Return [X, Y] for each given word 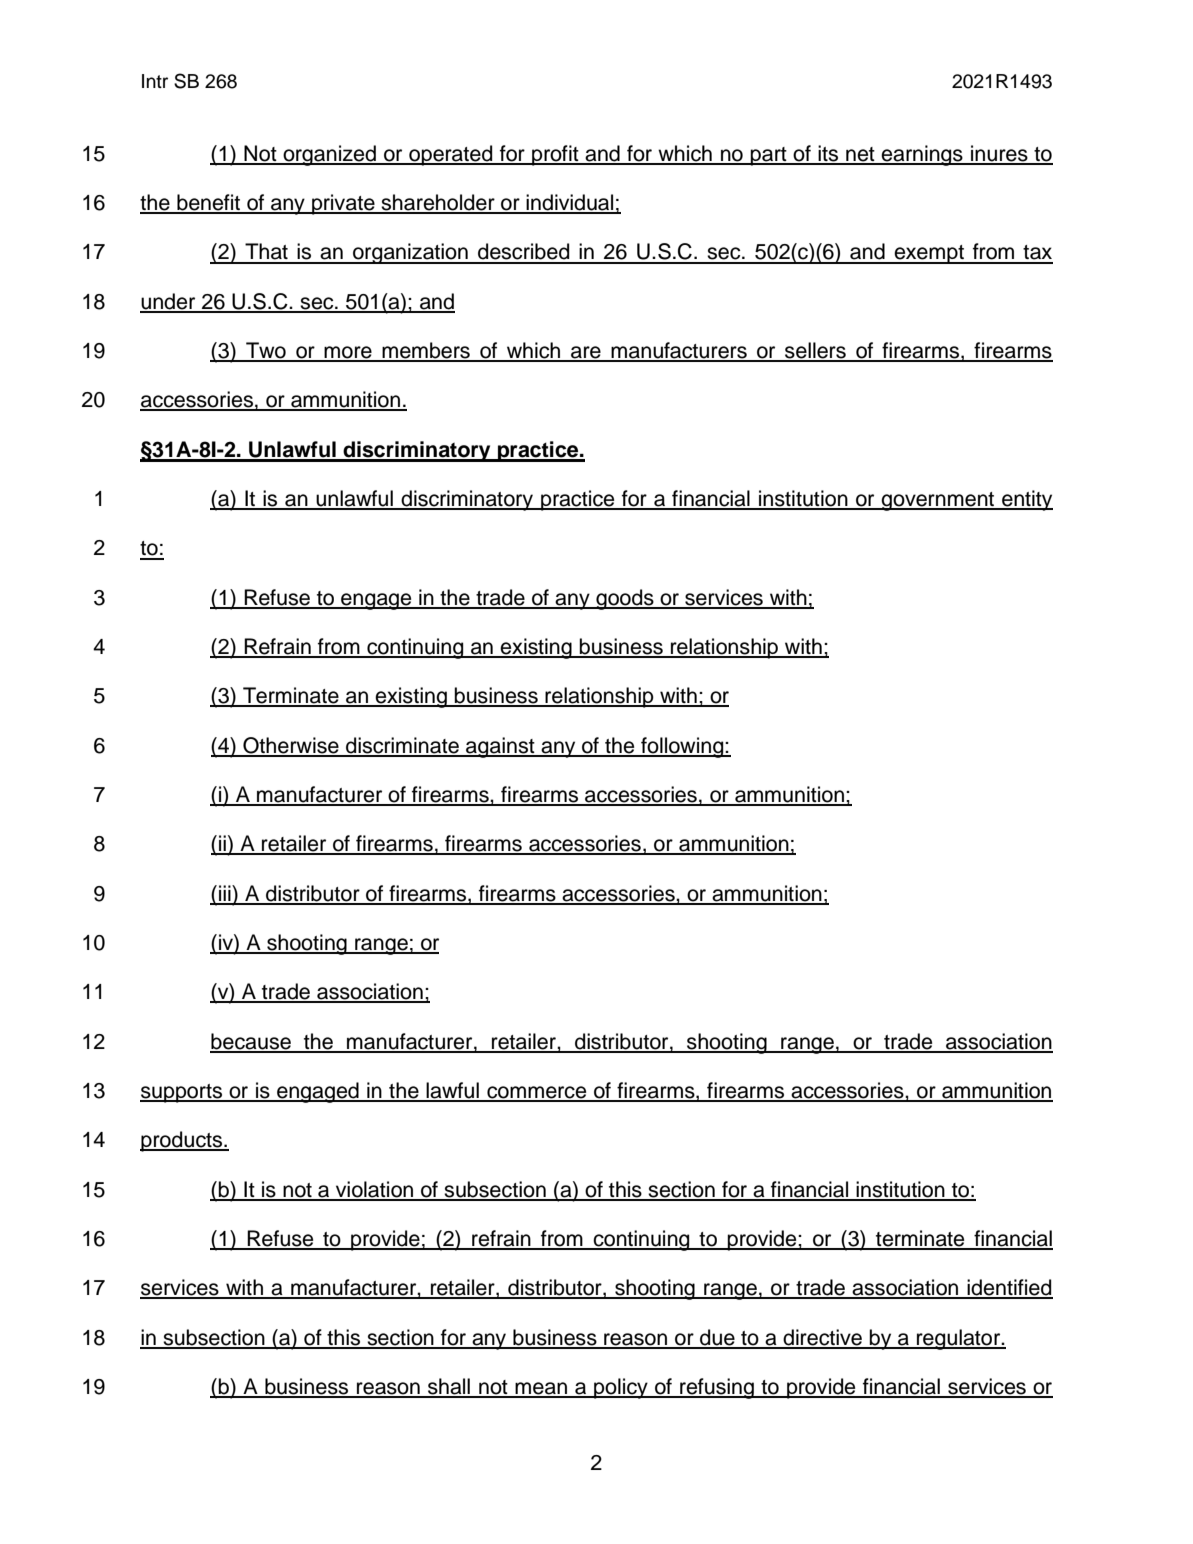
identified [1009, 1288]
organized [329, 155]
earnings [922, 155]
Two [266, 351]
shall [449, 1387]
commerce [537, 1093]
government [938, 501]
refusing [717, 1388]
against [500, 747]
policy [621, 1388]
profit [555, 155]
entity [1026, 500]
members [426, 351]
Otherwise [291, 746]
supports [182, 1093]
